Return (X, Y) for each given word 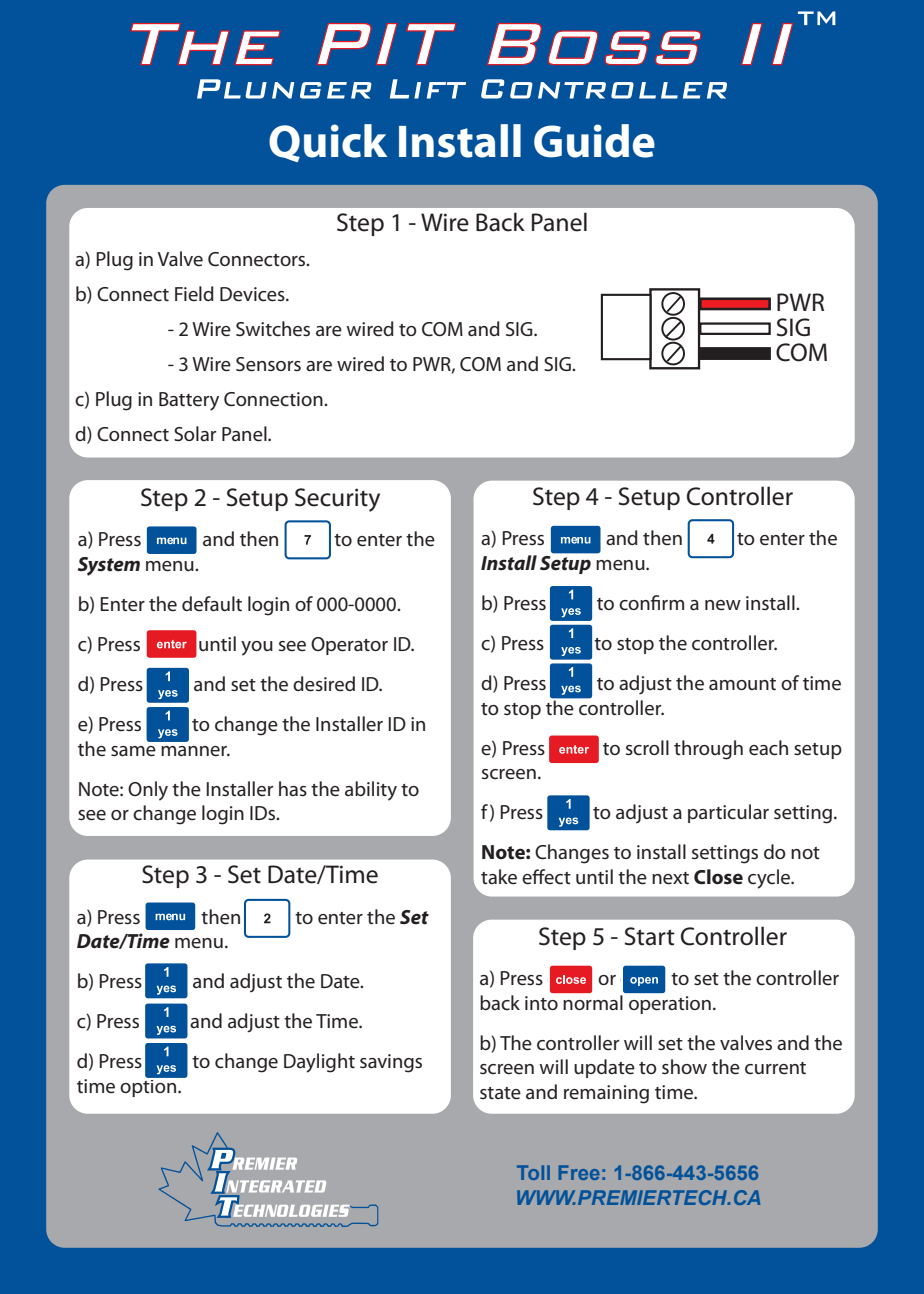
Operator (349, 646)
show (684, 1066)
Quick (328, 143)
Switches (273, 329)
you (257, 648)
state (500, 1093)
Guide (594, 141)
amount (742, 684)
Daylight (319, 1063)
